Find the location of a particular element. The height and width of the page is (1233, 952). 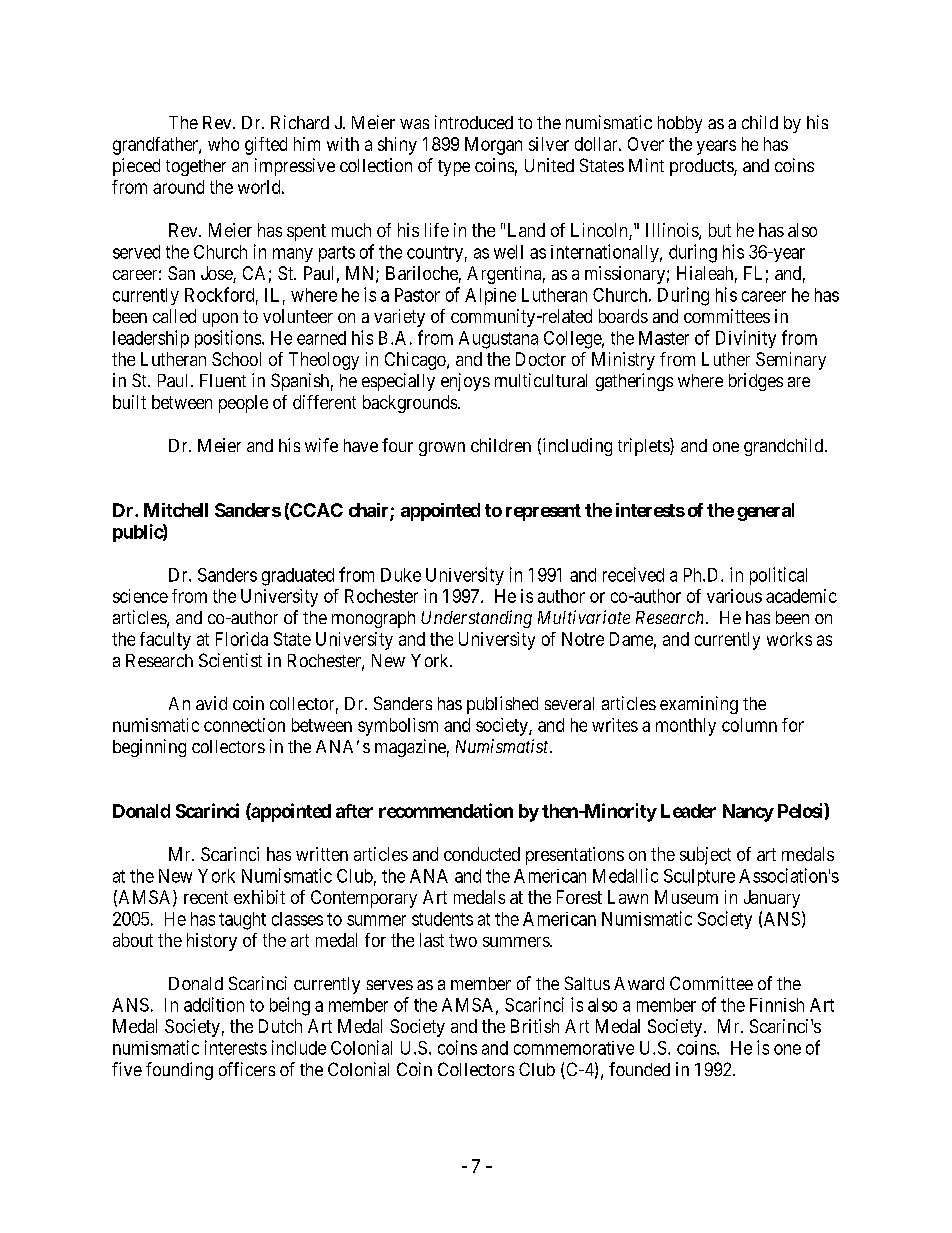

type is located at coordinates (454, 168).
